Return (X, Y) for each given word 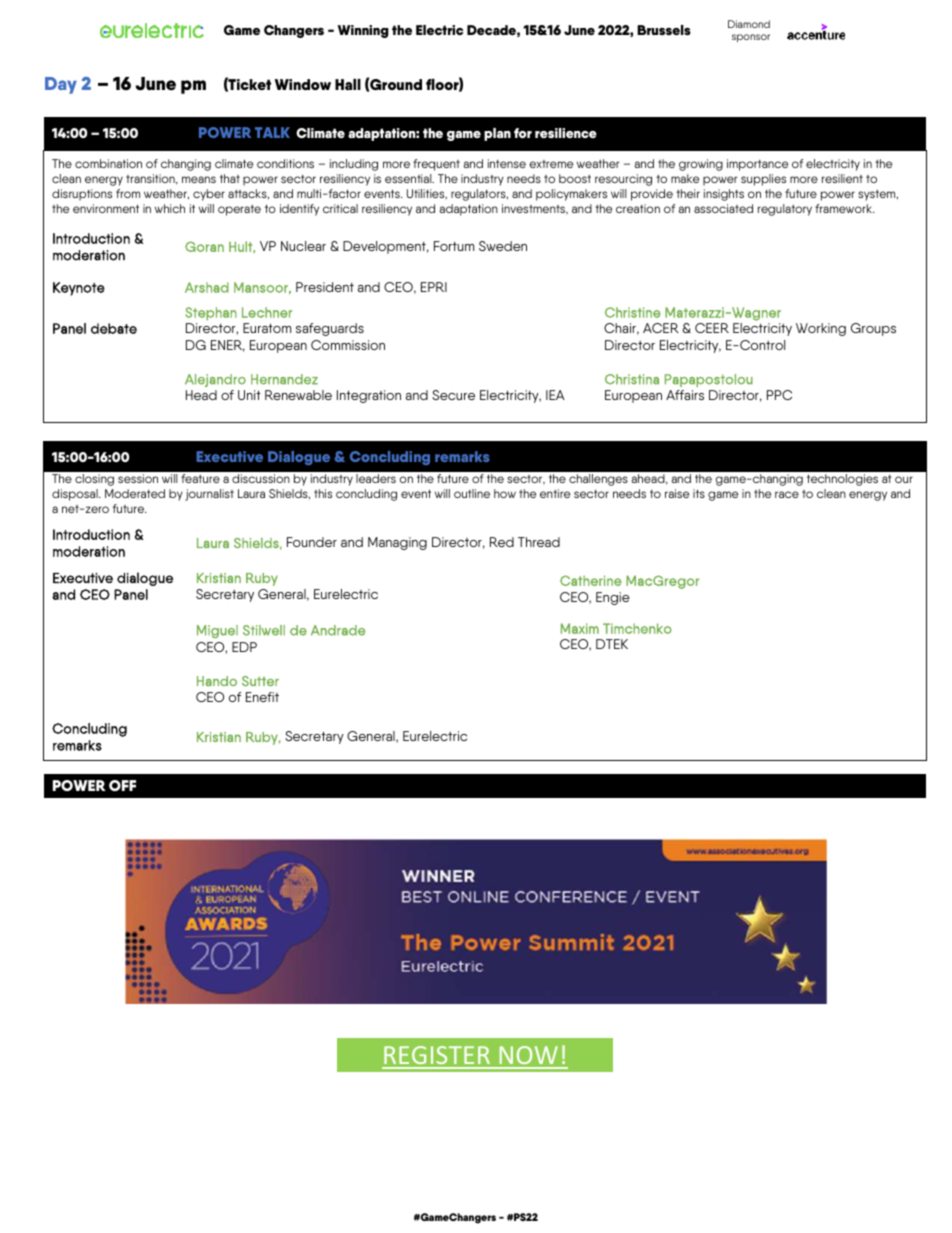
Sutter (260, 681)
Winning (363, 31)
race (787, 494)
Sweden (503, 246)
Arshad (207, 287)
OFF (122, 785)
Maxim (580, 628)
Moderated (135, 493)
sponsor (751, 38)
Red (502, 542)
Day (61, 85)
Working (821, 329)
